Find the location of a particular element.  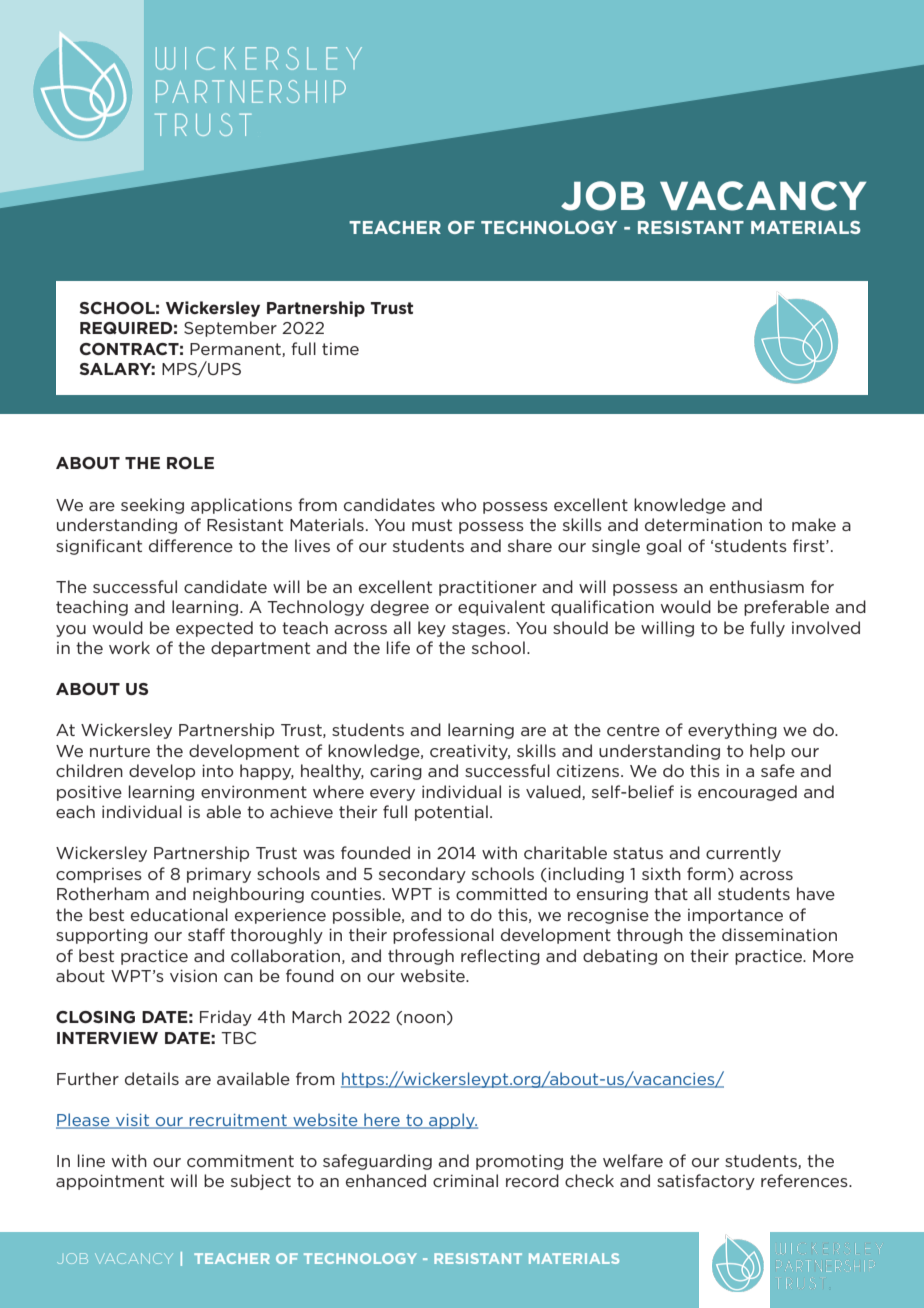

time is located at coordinates (340, 349).
